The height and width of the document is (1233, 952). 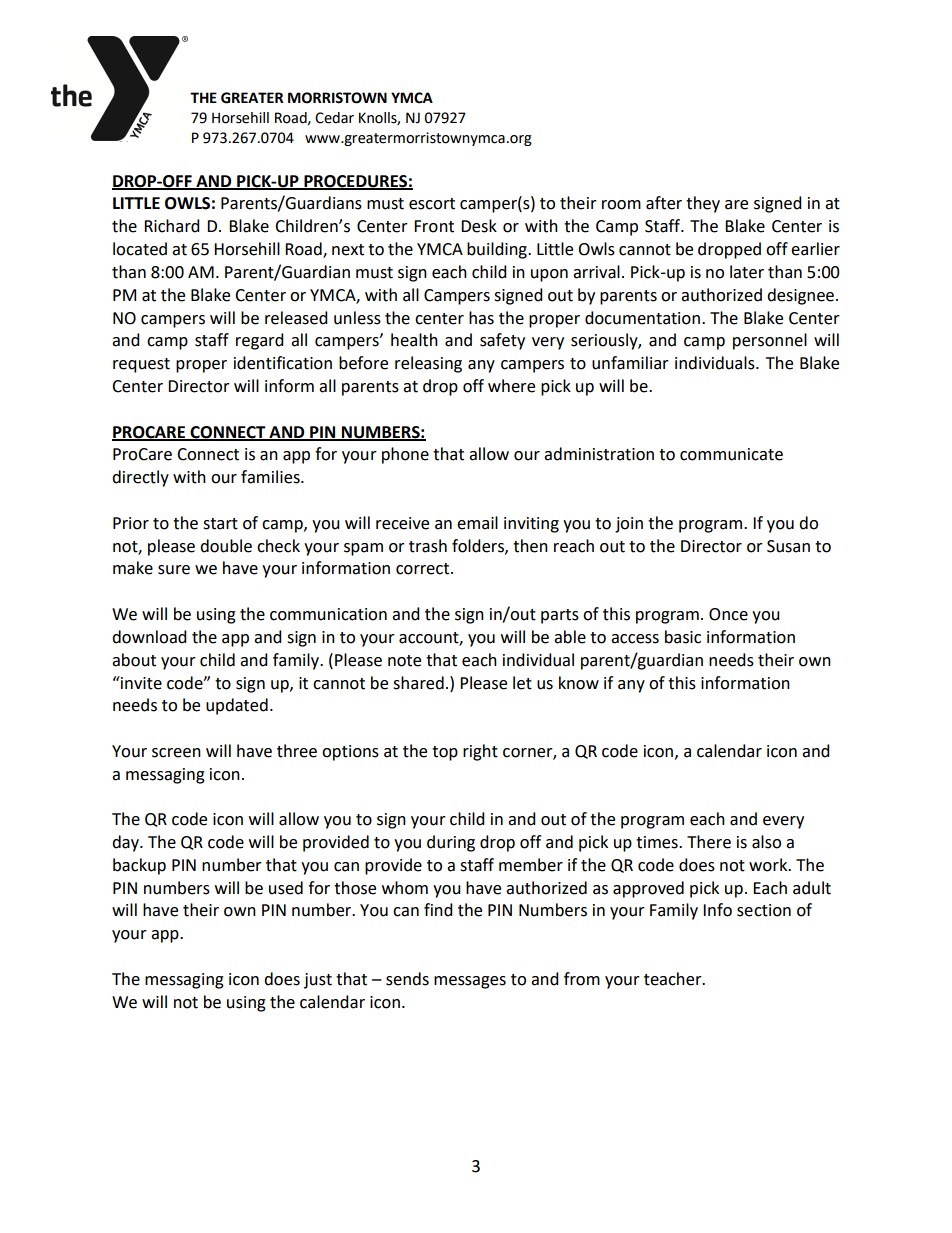 I want to click on correct, so click(x=424, y=569).
